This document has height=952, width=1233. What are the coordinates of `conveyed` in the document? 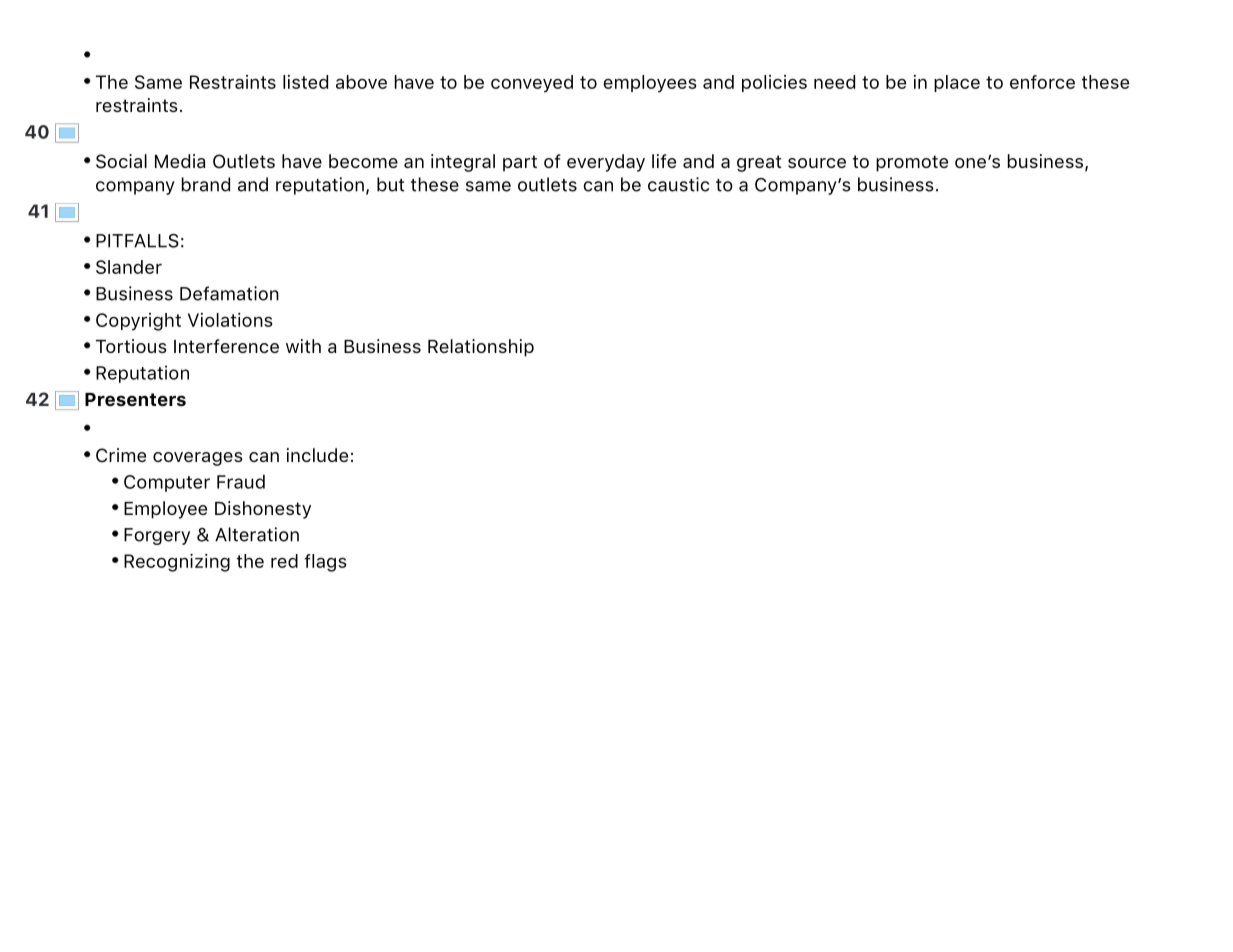 It's located at (532, 84).
